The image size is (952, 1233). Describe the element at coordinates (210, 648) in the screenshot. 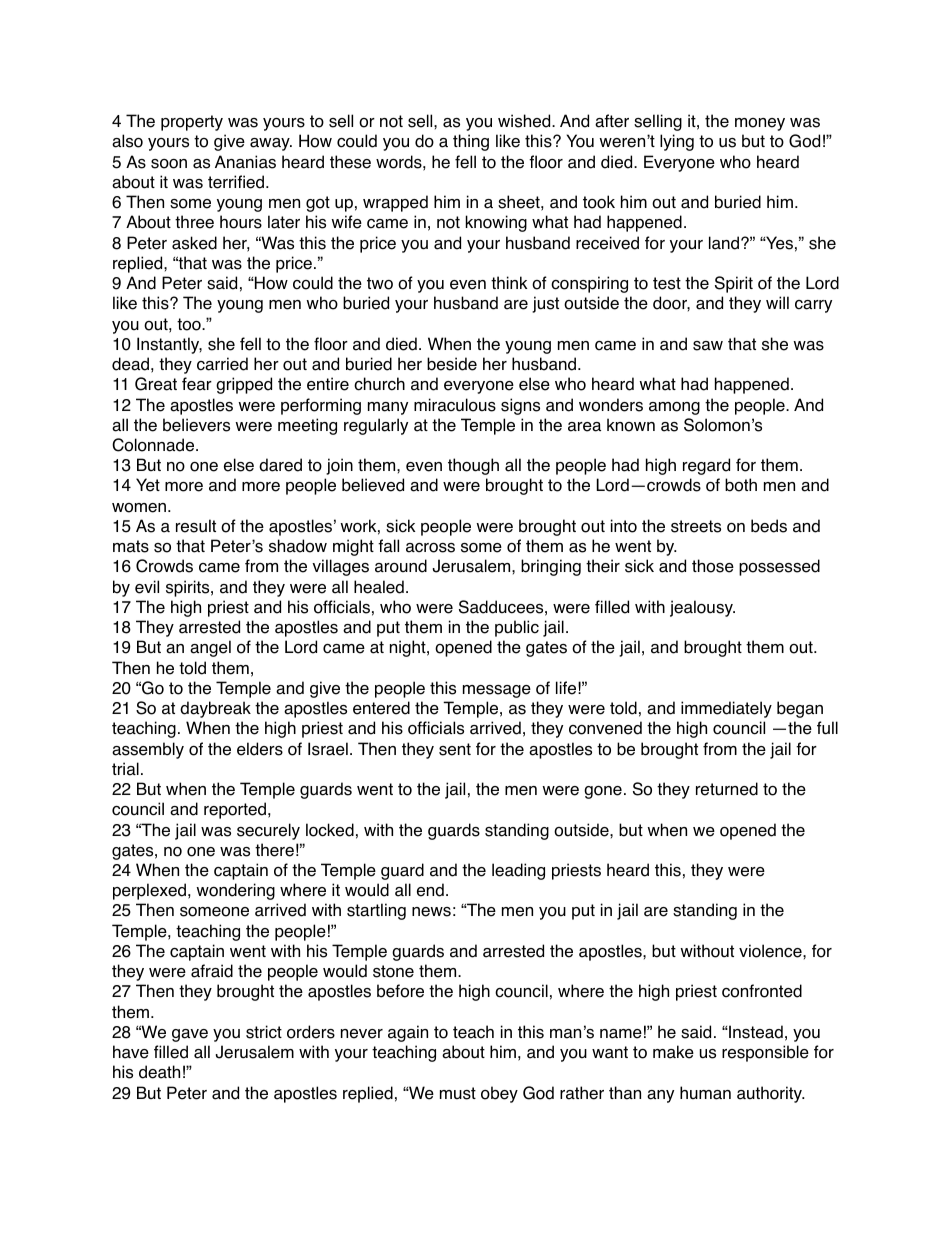

I see `angel` at that location.
